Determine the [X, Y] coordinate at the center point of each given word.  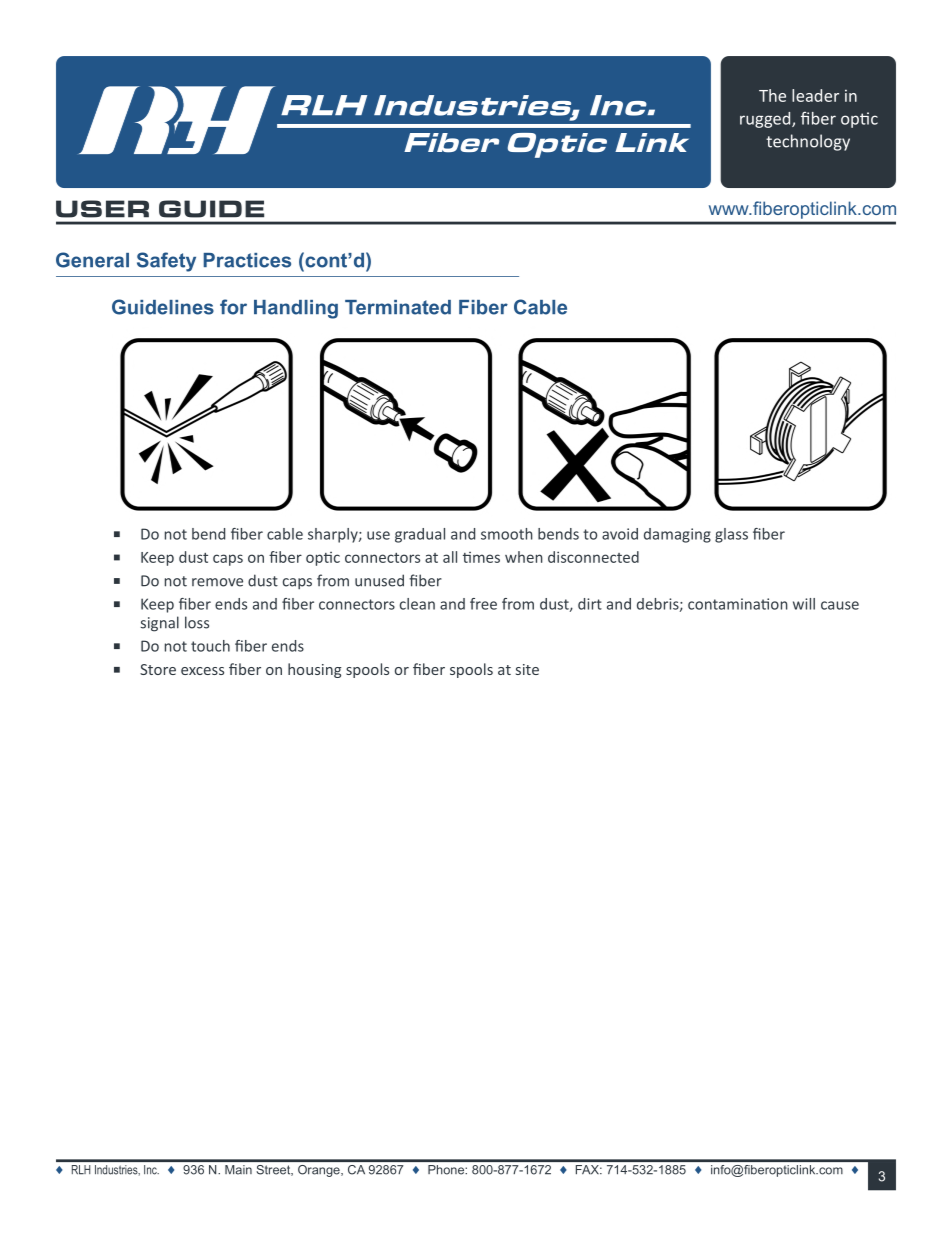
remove [217, 582]
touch [210, 646]
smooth [507, 534]
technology [808, 142]
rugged [766, 120]
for [233, 307]
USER [102, 209]
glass [731, 535]
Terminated [398, 307]
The [772, 95]
